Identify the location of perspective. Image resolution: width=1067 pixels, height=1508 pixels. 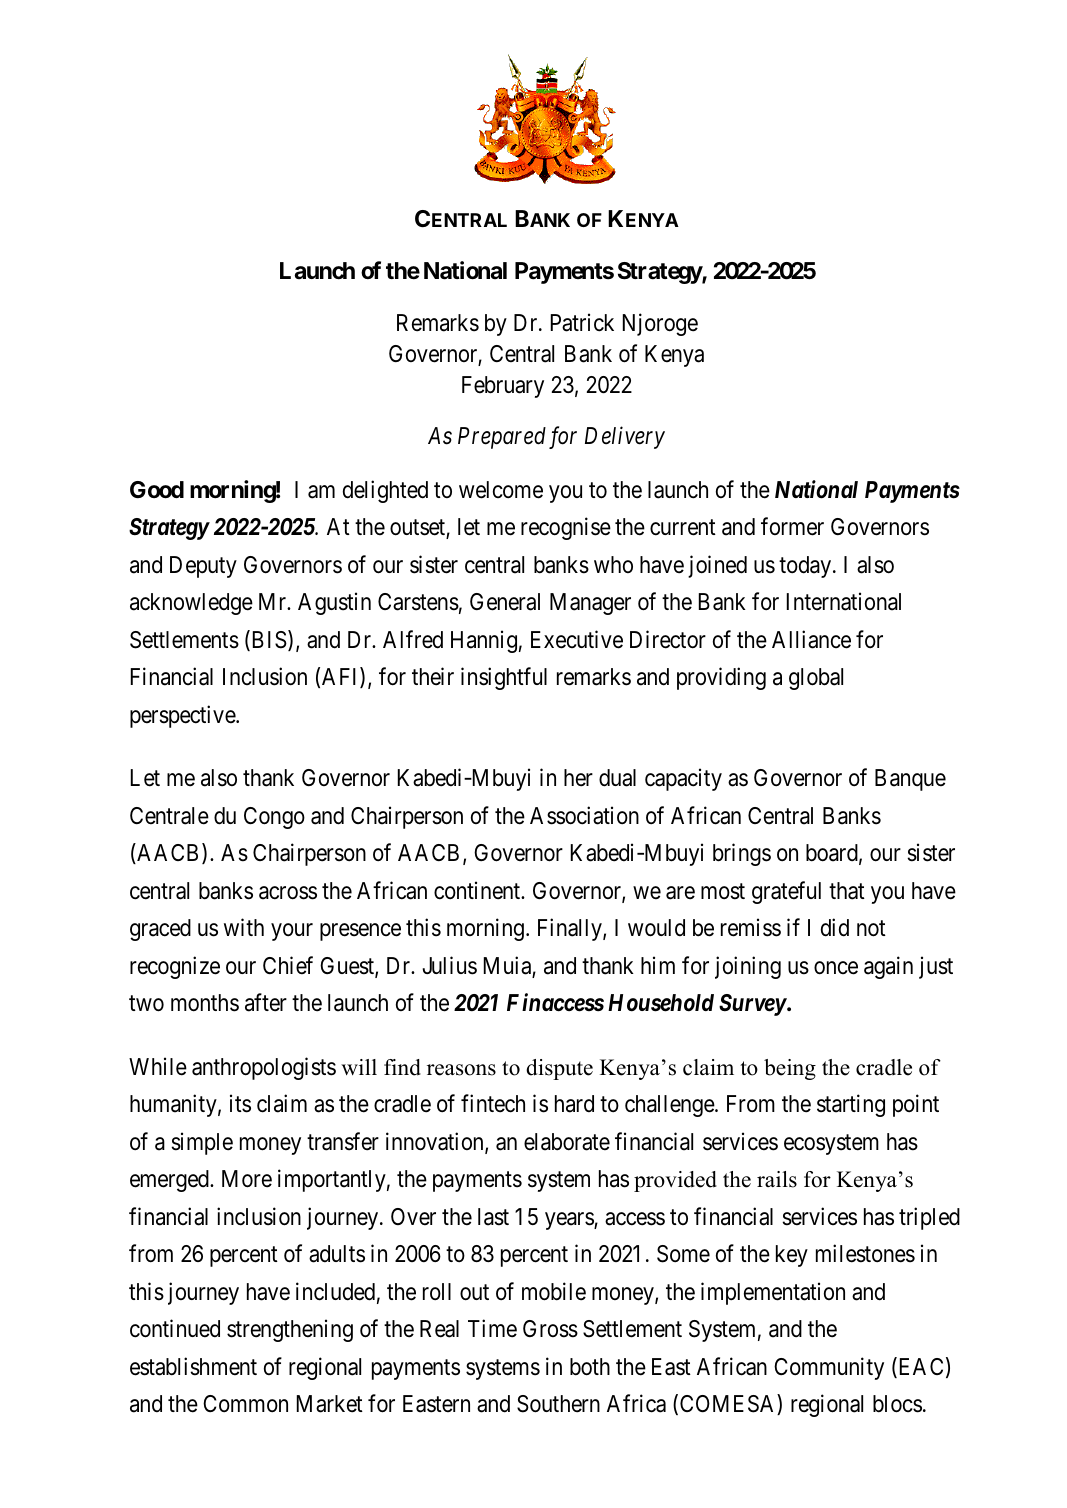
(183, 716).
